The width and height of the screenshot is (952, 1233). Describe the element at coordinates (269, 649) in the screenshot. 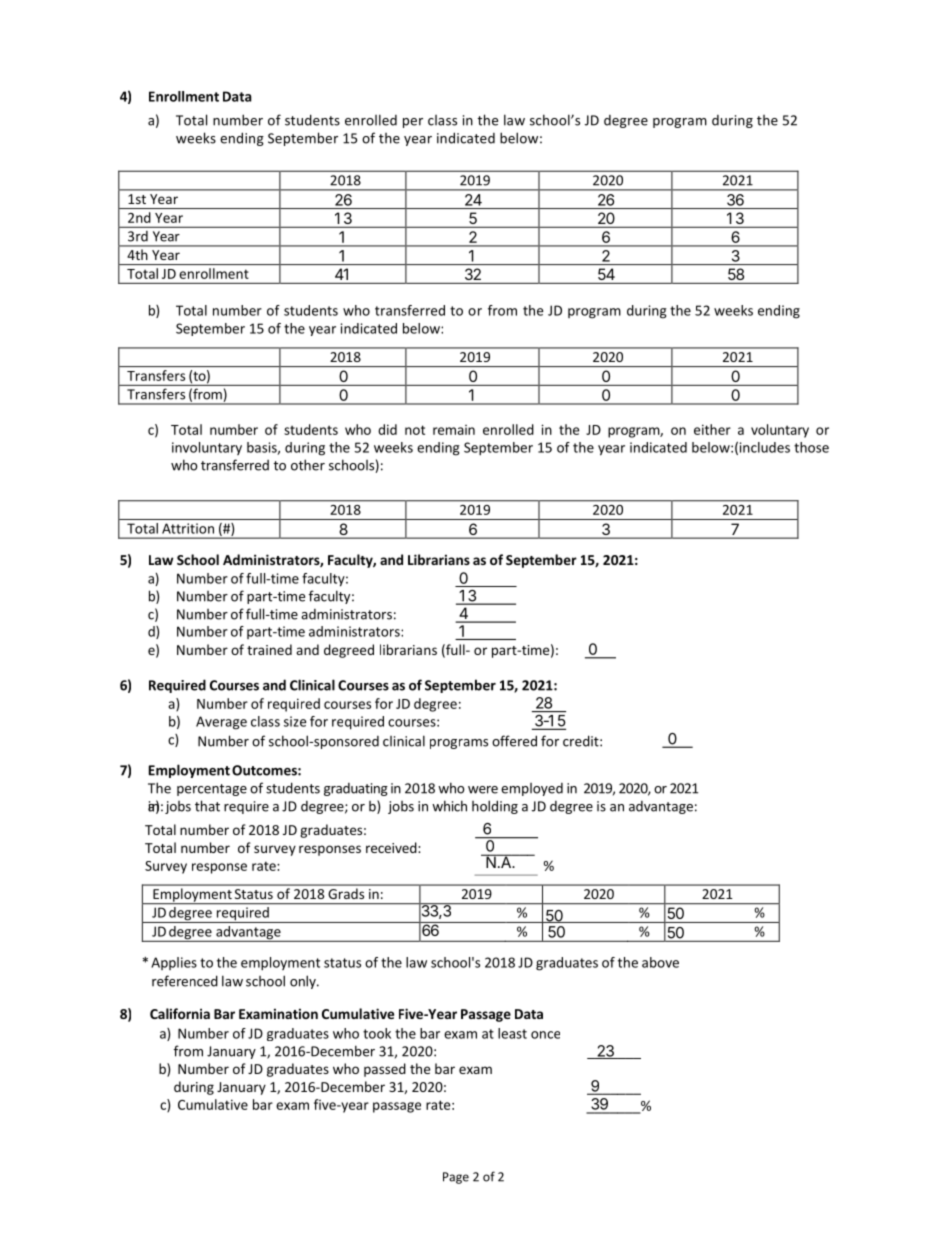

I see `trained` at that location.
